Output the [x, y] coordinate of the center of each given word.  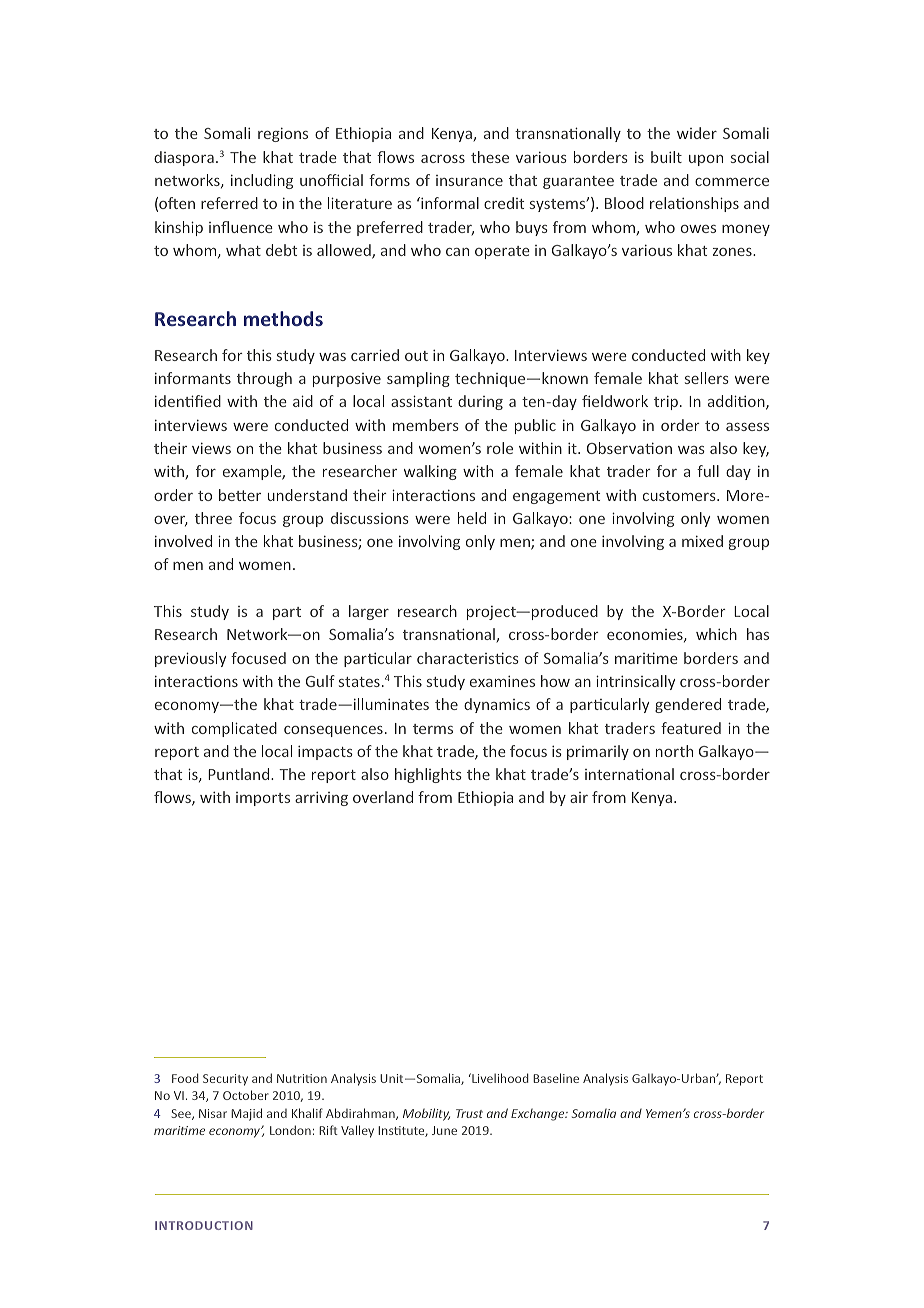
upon [706, 160]
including [262, 181]
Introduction [204, 1225]
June [444, 1130]
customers [680, 496]
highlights [428, 775]
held [472, 518]
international [629, 774]
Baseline [556, 1078]
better [240, 495]
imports [263, 799]
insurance [469, 180]
